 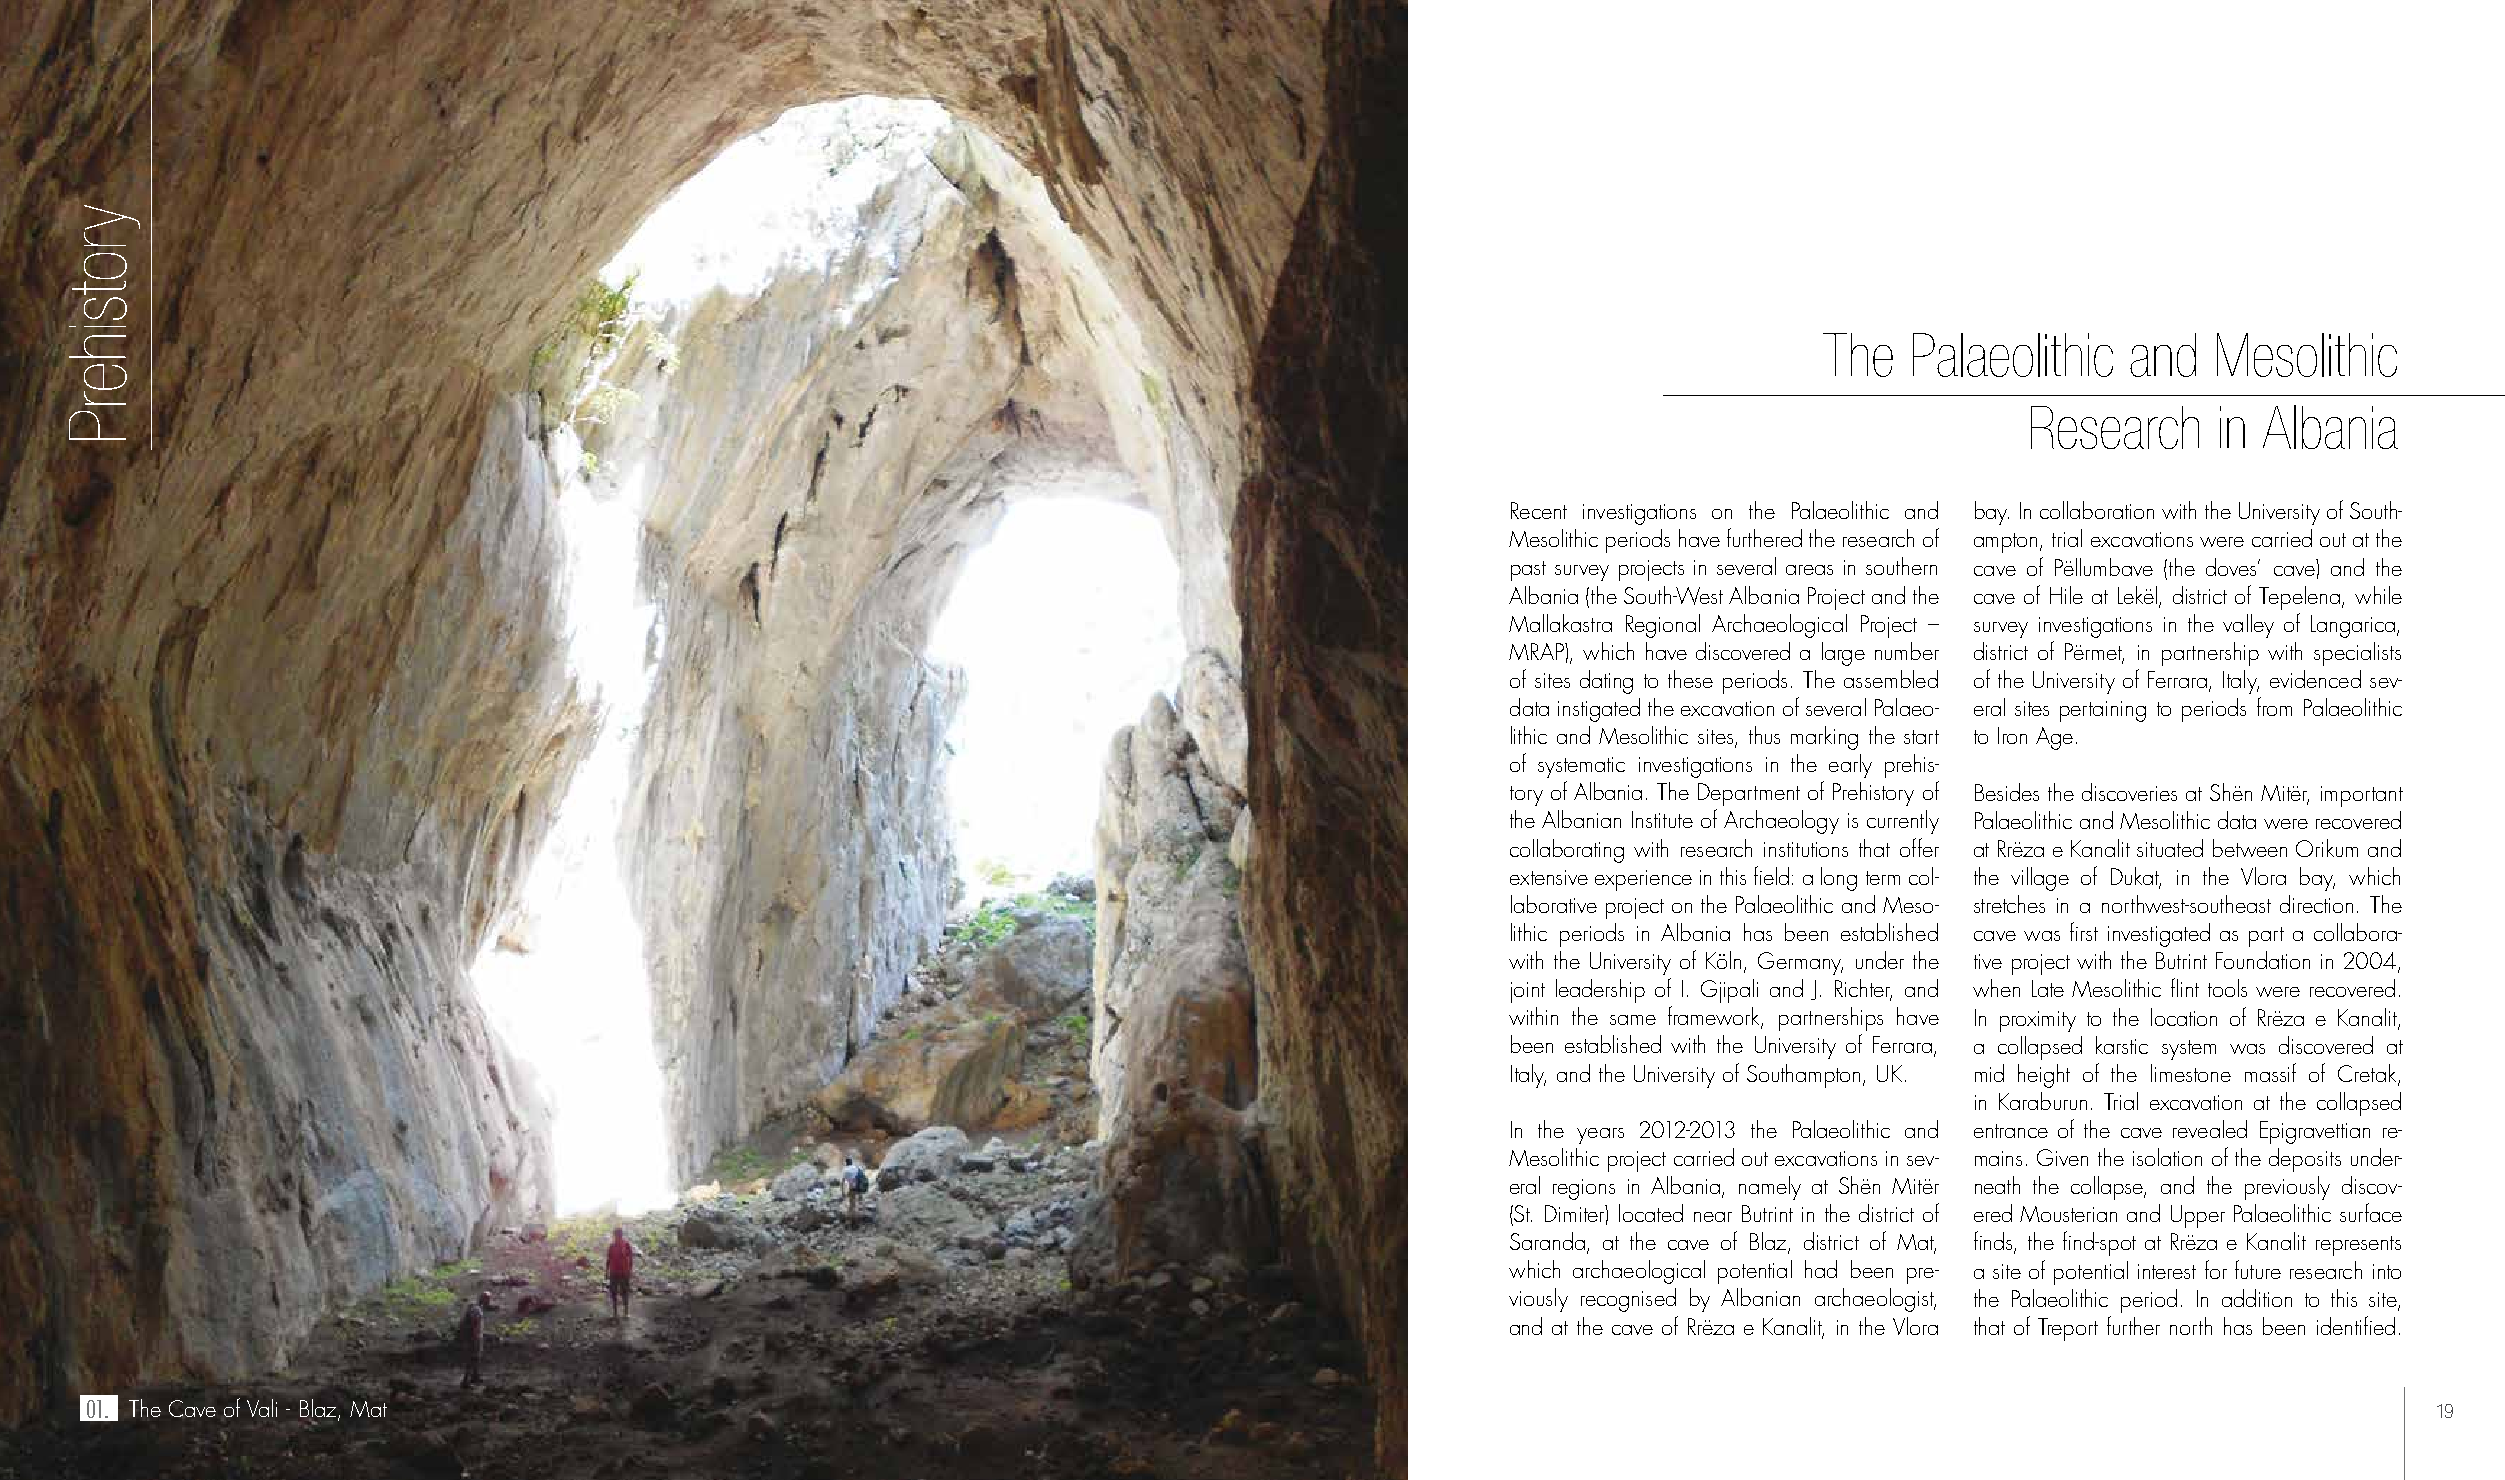 What do you see at coordinates (1528, 571) in the image?
I see `past` at bounding box center [1528, 571].
